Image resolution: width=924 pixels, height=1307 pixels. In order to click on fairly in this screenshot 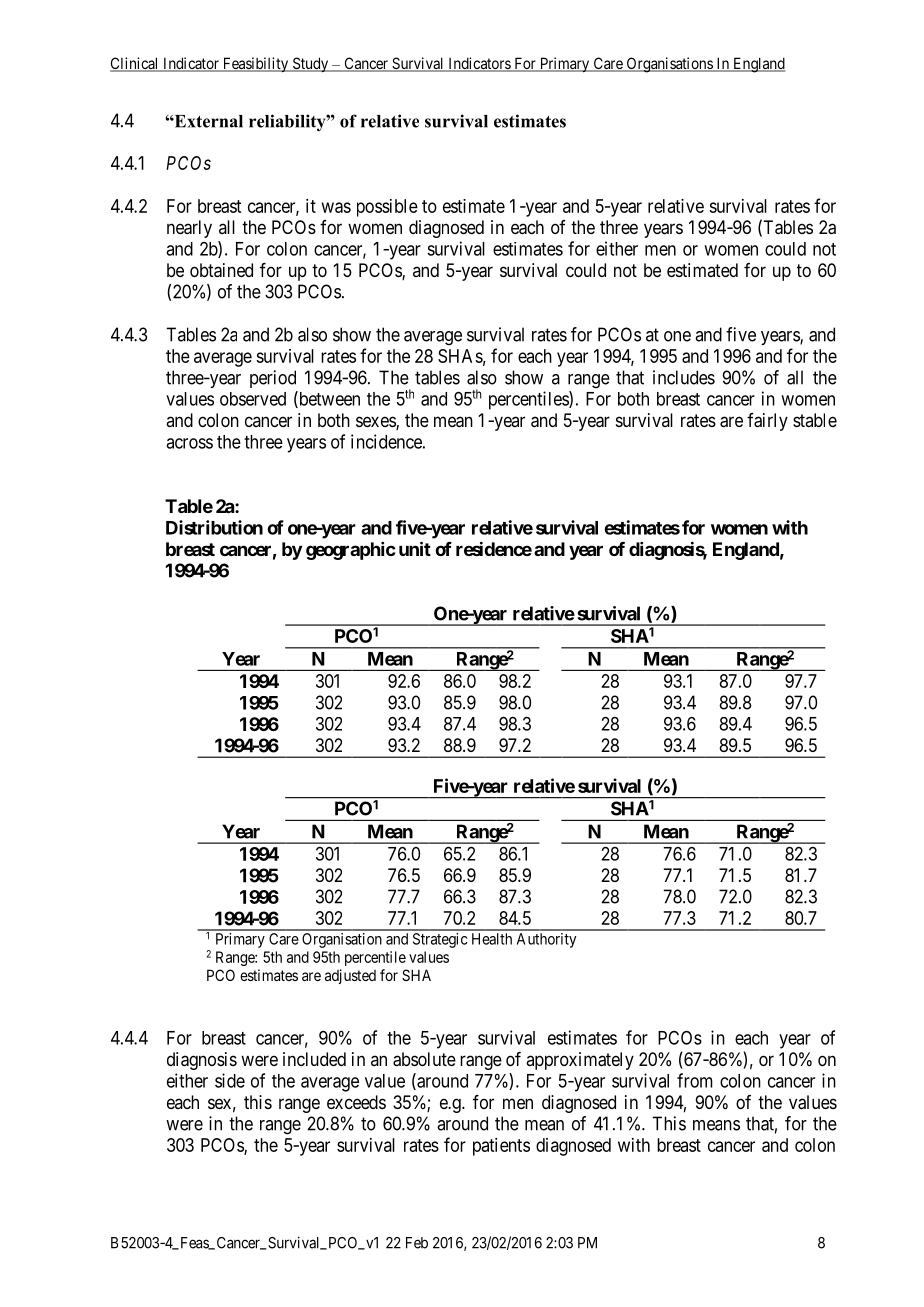, I will do `click(767, 422)`.
